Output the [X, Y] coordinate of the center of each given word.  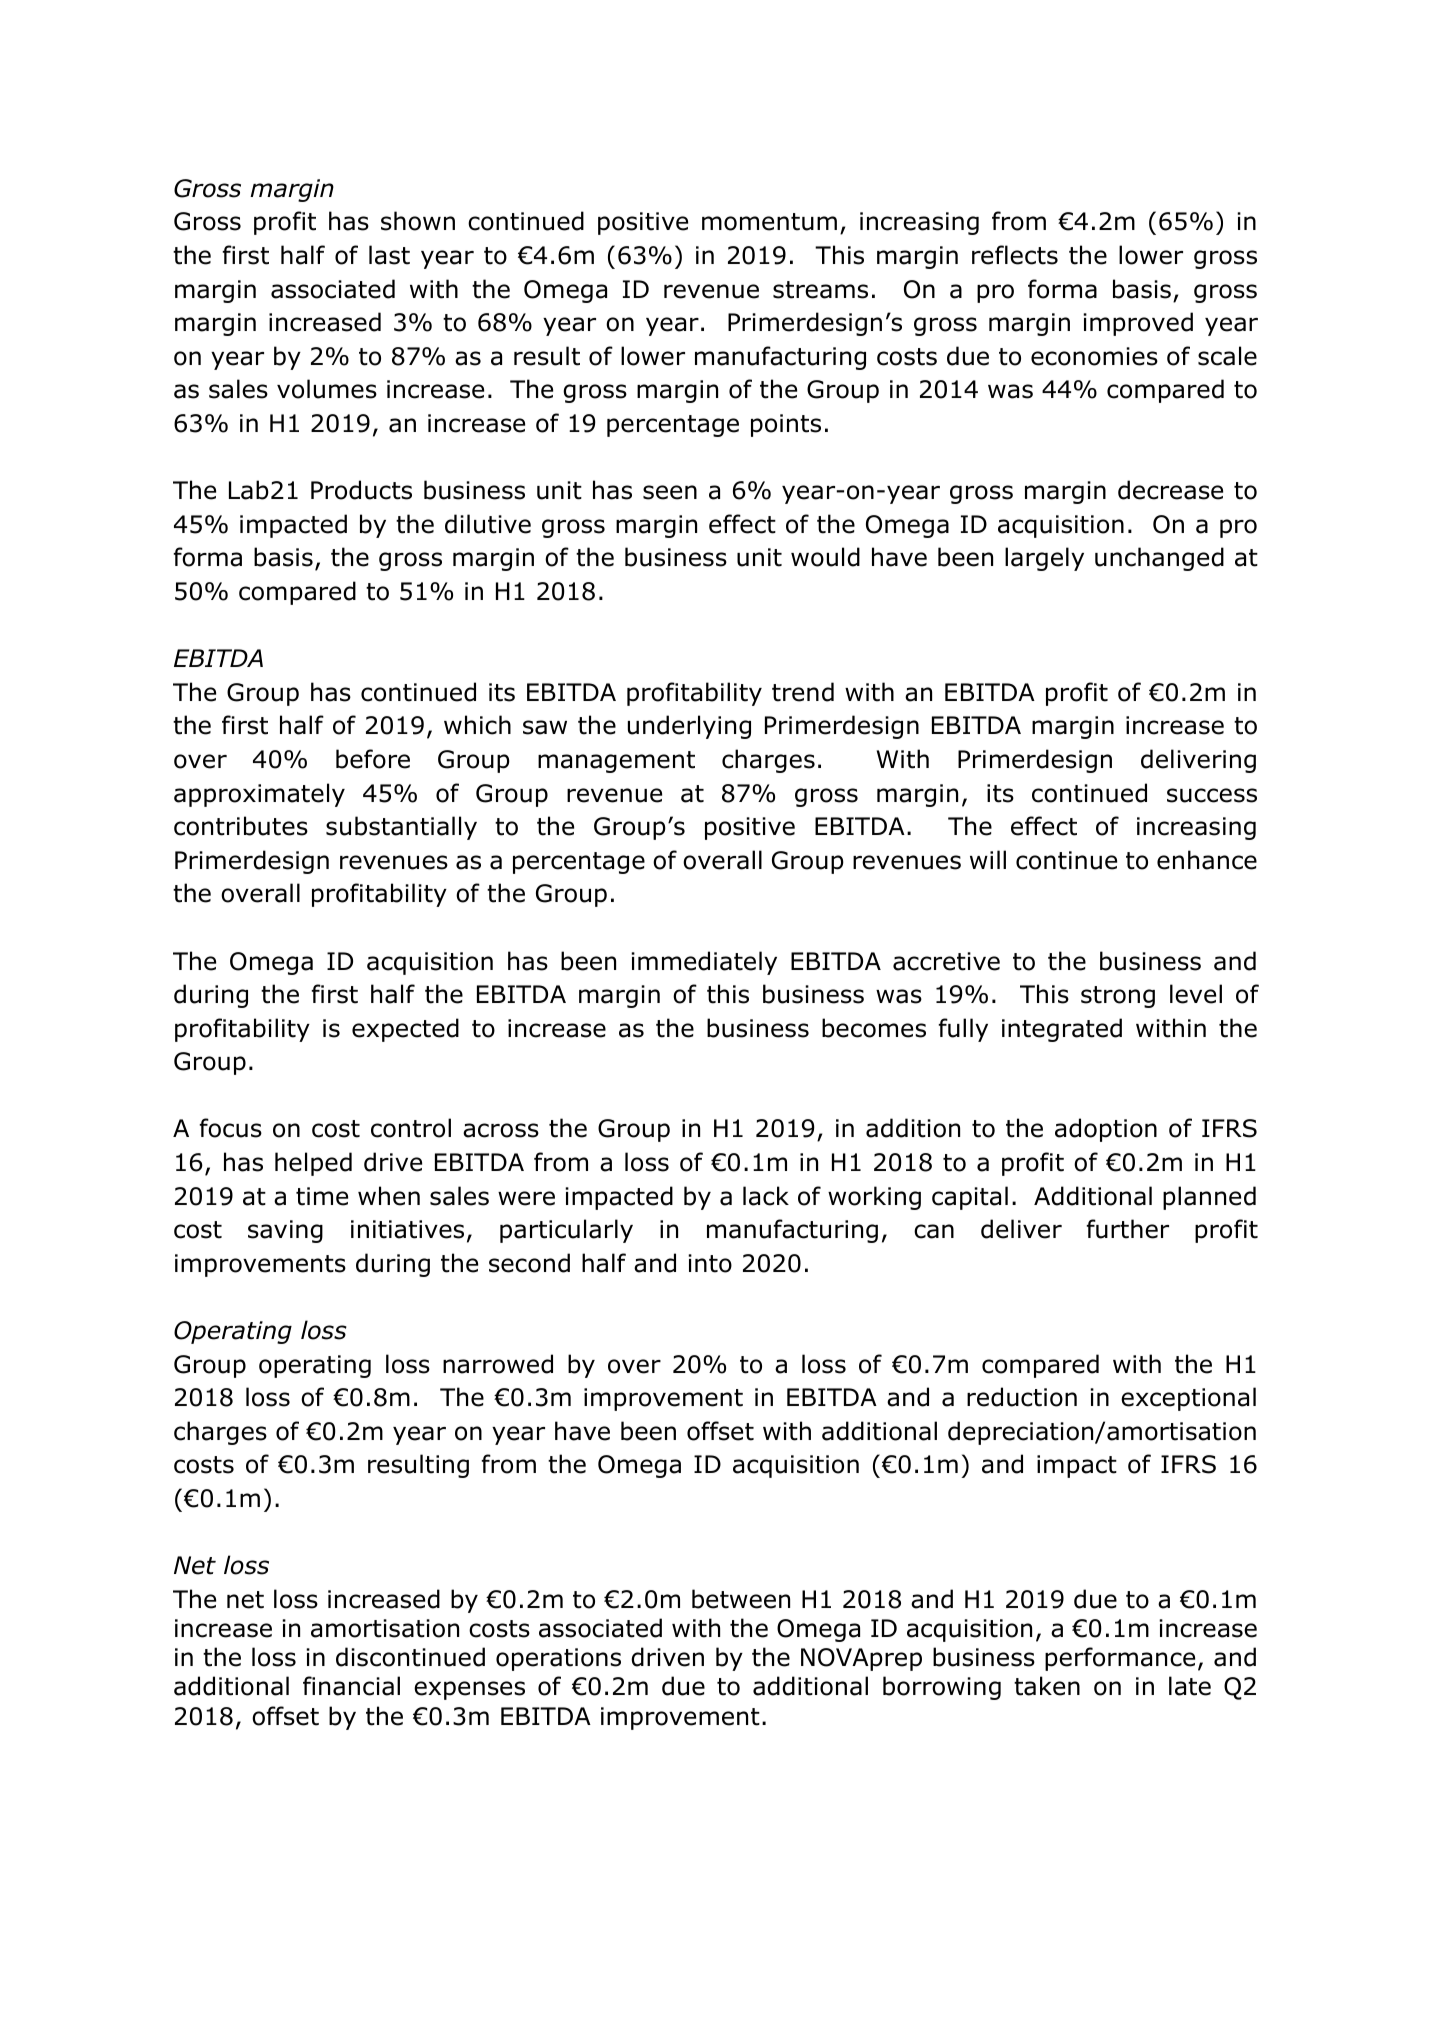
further [1127, 1229]
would [825, 557]
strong [1118, 997]
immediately [704, 963]
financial [351, 1686]
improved [1138, 324]
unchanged [1159, 559]
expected [405, 1030]
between [741, 1599]
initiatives [407, 1229]
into [710, 1263]
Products [361, 490]
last [389, 255]
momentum [769, 222]
